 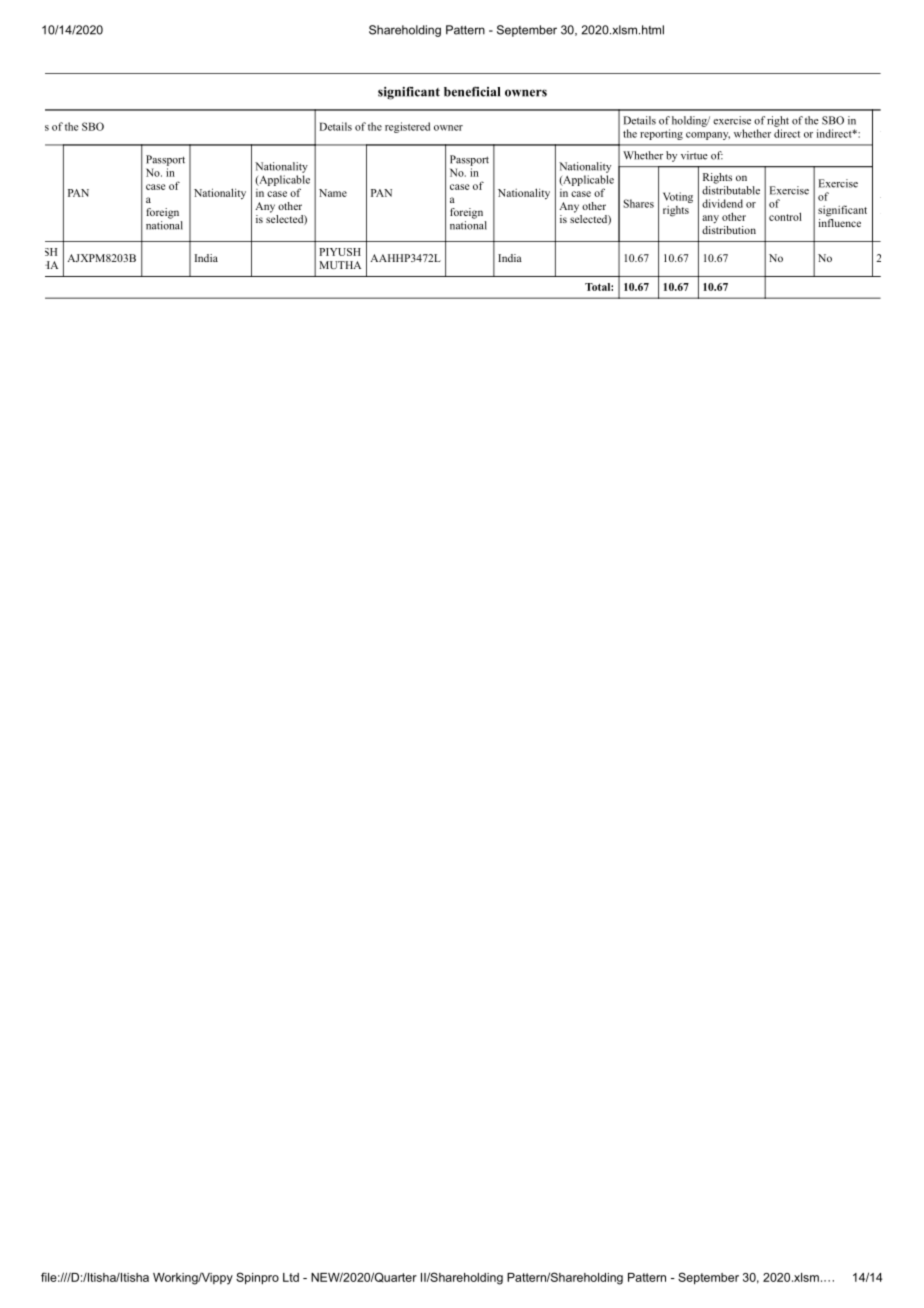 What do you see at coordinates (638, 203) in the document?
I see `Shares` at bounding box center [638, 203].
